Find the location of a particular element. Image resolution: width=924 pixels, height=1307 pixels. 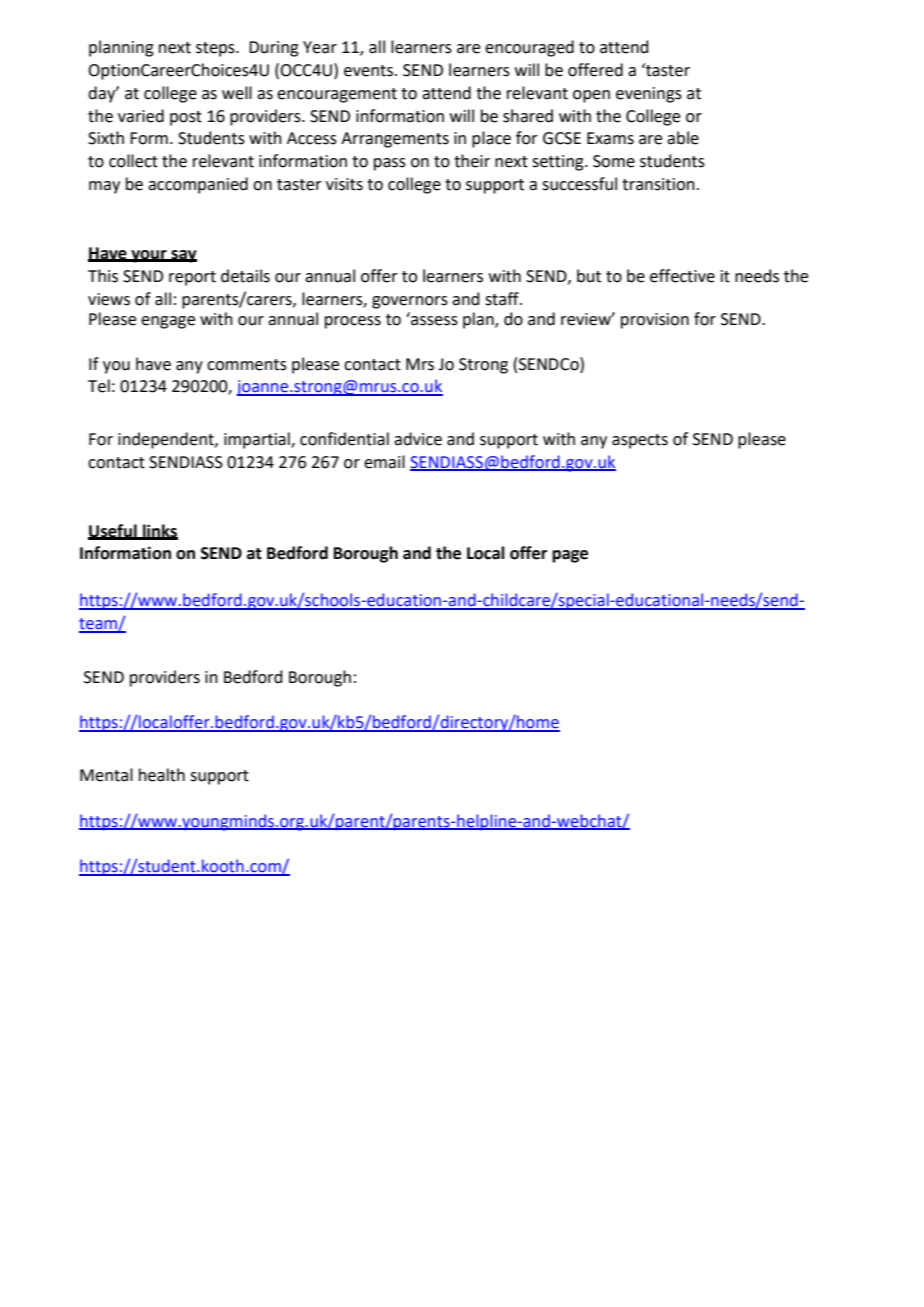

page is located at coordinates (570, 556).
